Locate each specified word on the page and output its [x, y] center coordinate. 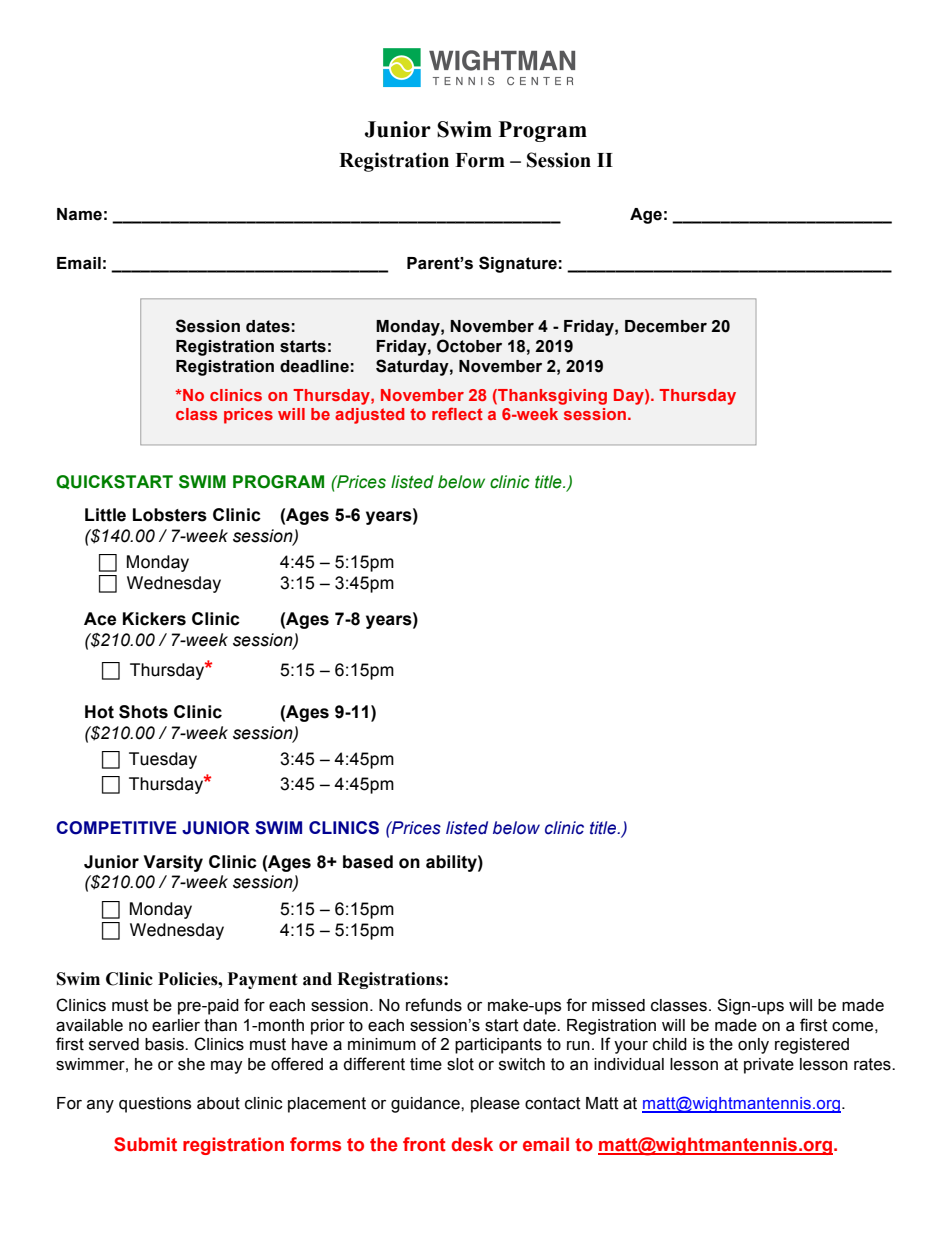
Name [79, 214]
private [769, 1066]
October [469, 346]
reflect [457, 413]
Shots [143, 712]
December [666, 326]
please [495, 1105]
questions [155, 1105]
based [368, 862]
